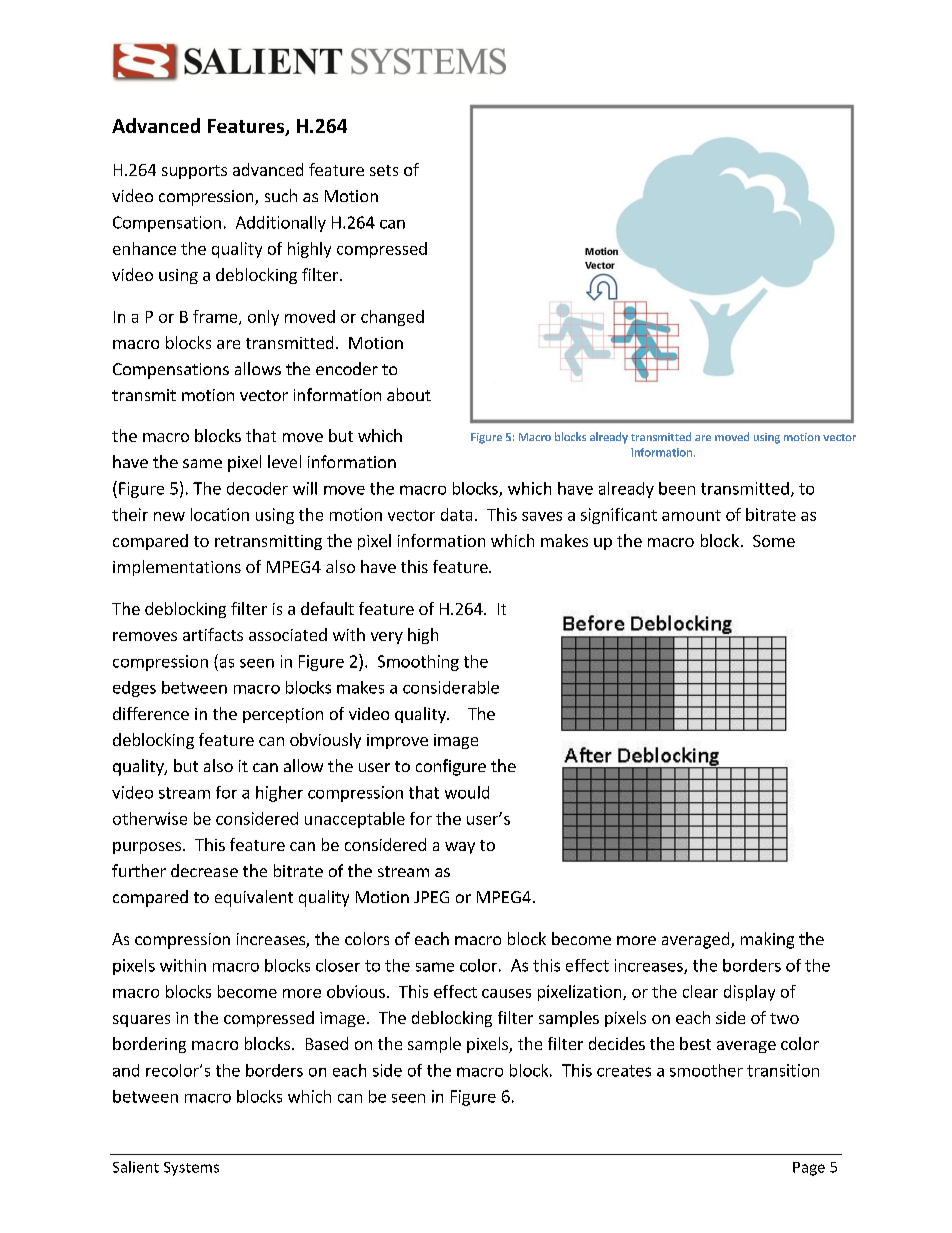 This document has height=1233, width=952. What do you see at coordinates (624, 1071) in the document?
I see `creates` at bounding box center [624, 1071].
